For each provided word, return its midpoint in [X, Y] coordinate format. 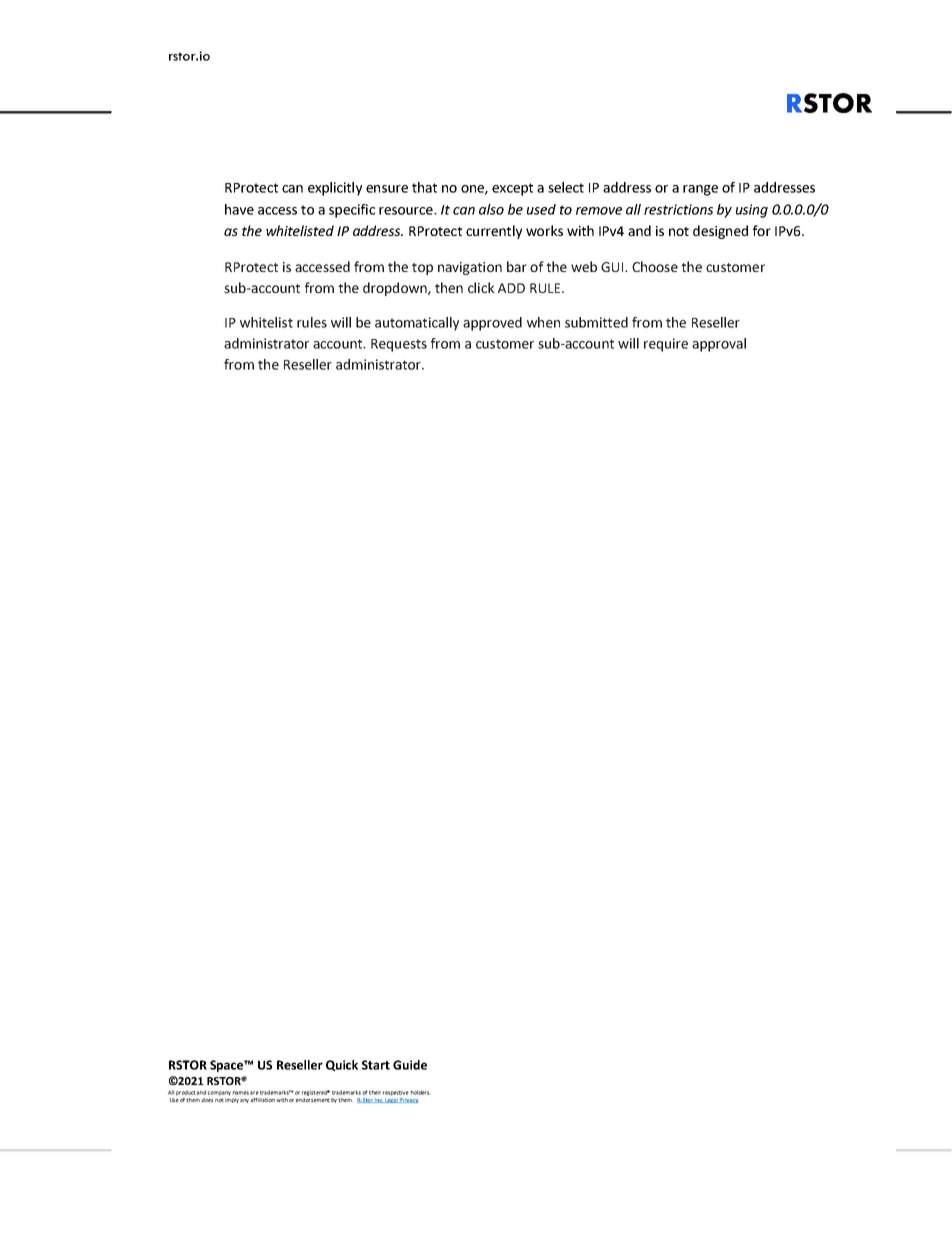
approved [492, 324]
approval [719, 345]
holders [421, 1092]
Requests [399, 345]
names [241, 1093]
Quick [342, 1065]
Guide [410, 1065]
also [491, 209]
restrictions [678, 209]
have [239, 209]
